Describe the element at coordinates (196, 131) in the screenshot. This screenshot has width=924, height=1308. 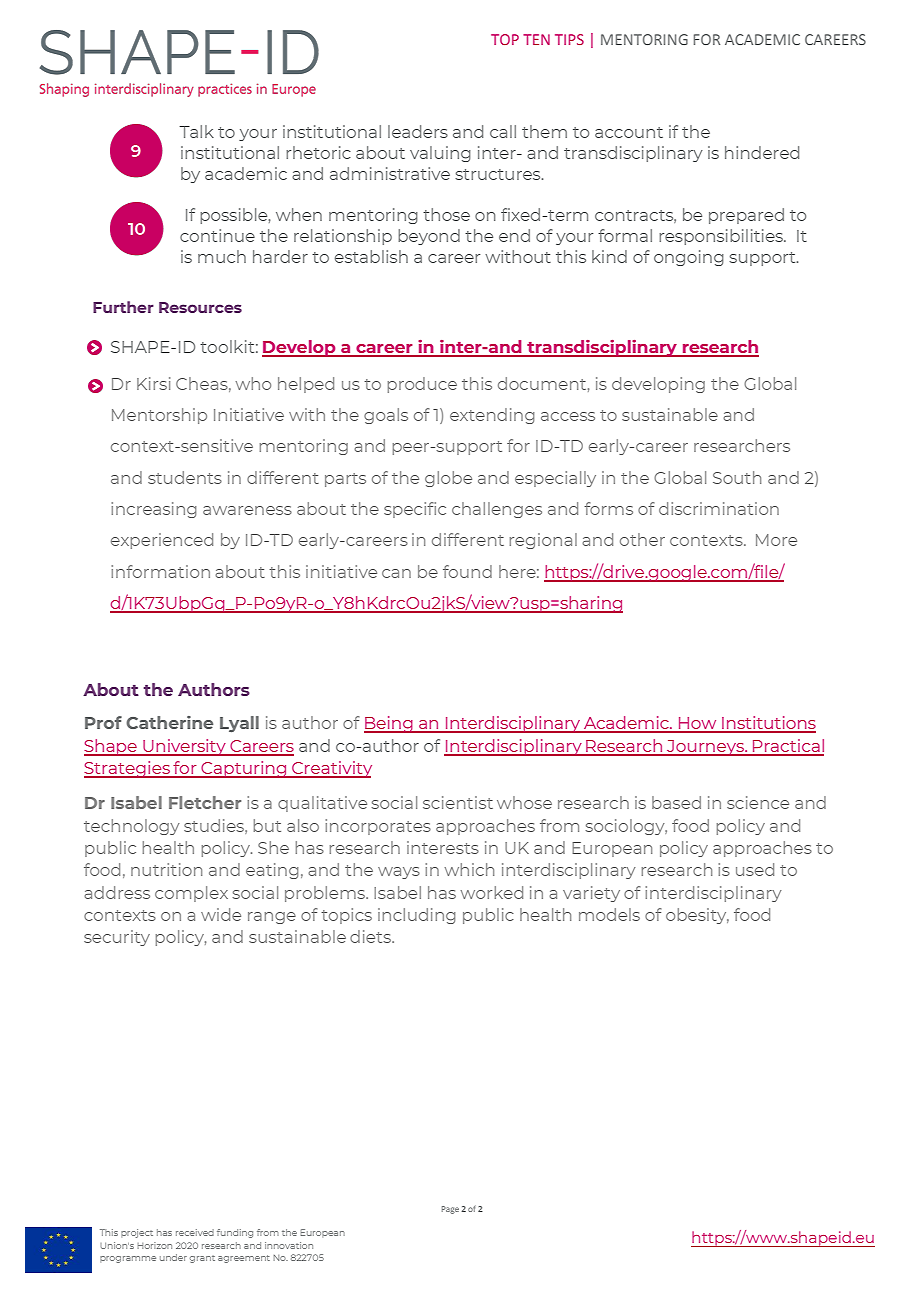
I see `Talk` at that location.
